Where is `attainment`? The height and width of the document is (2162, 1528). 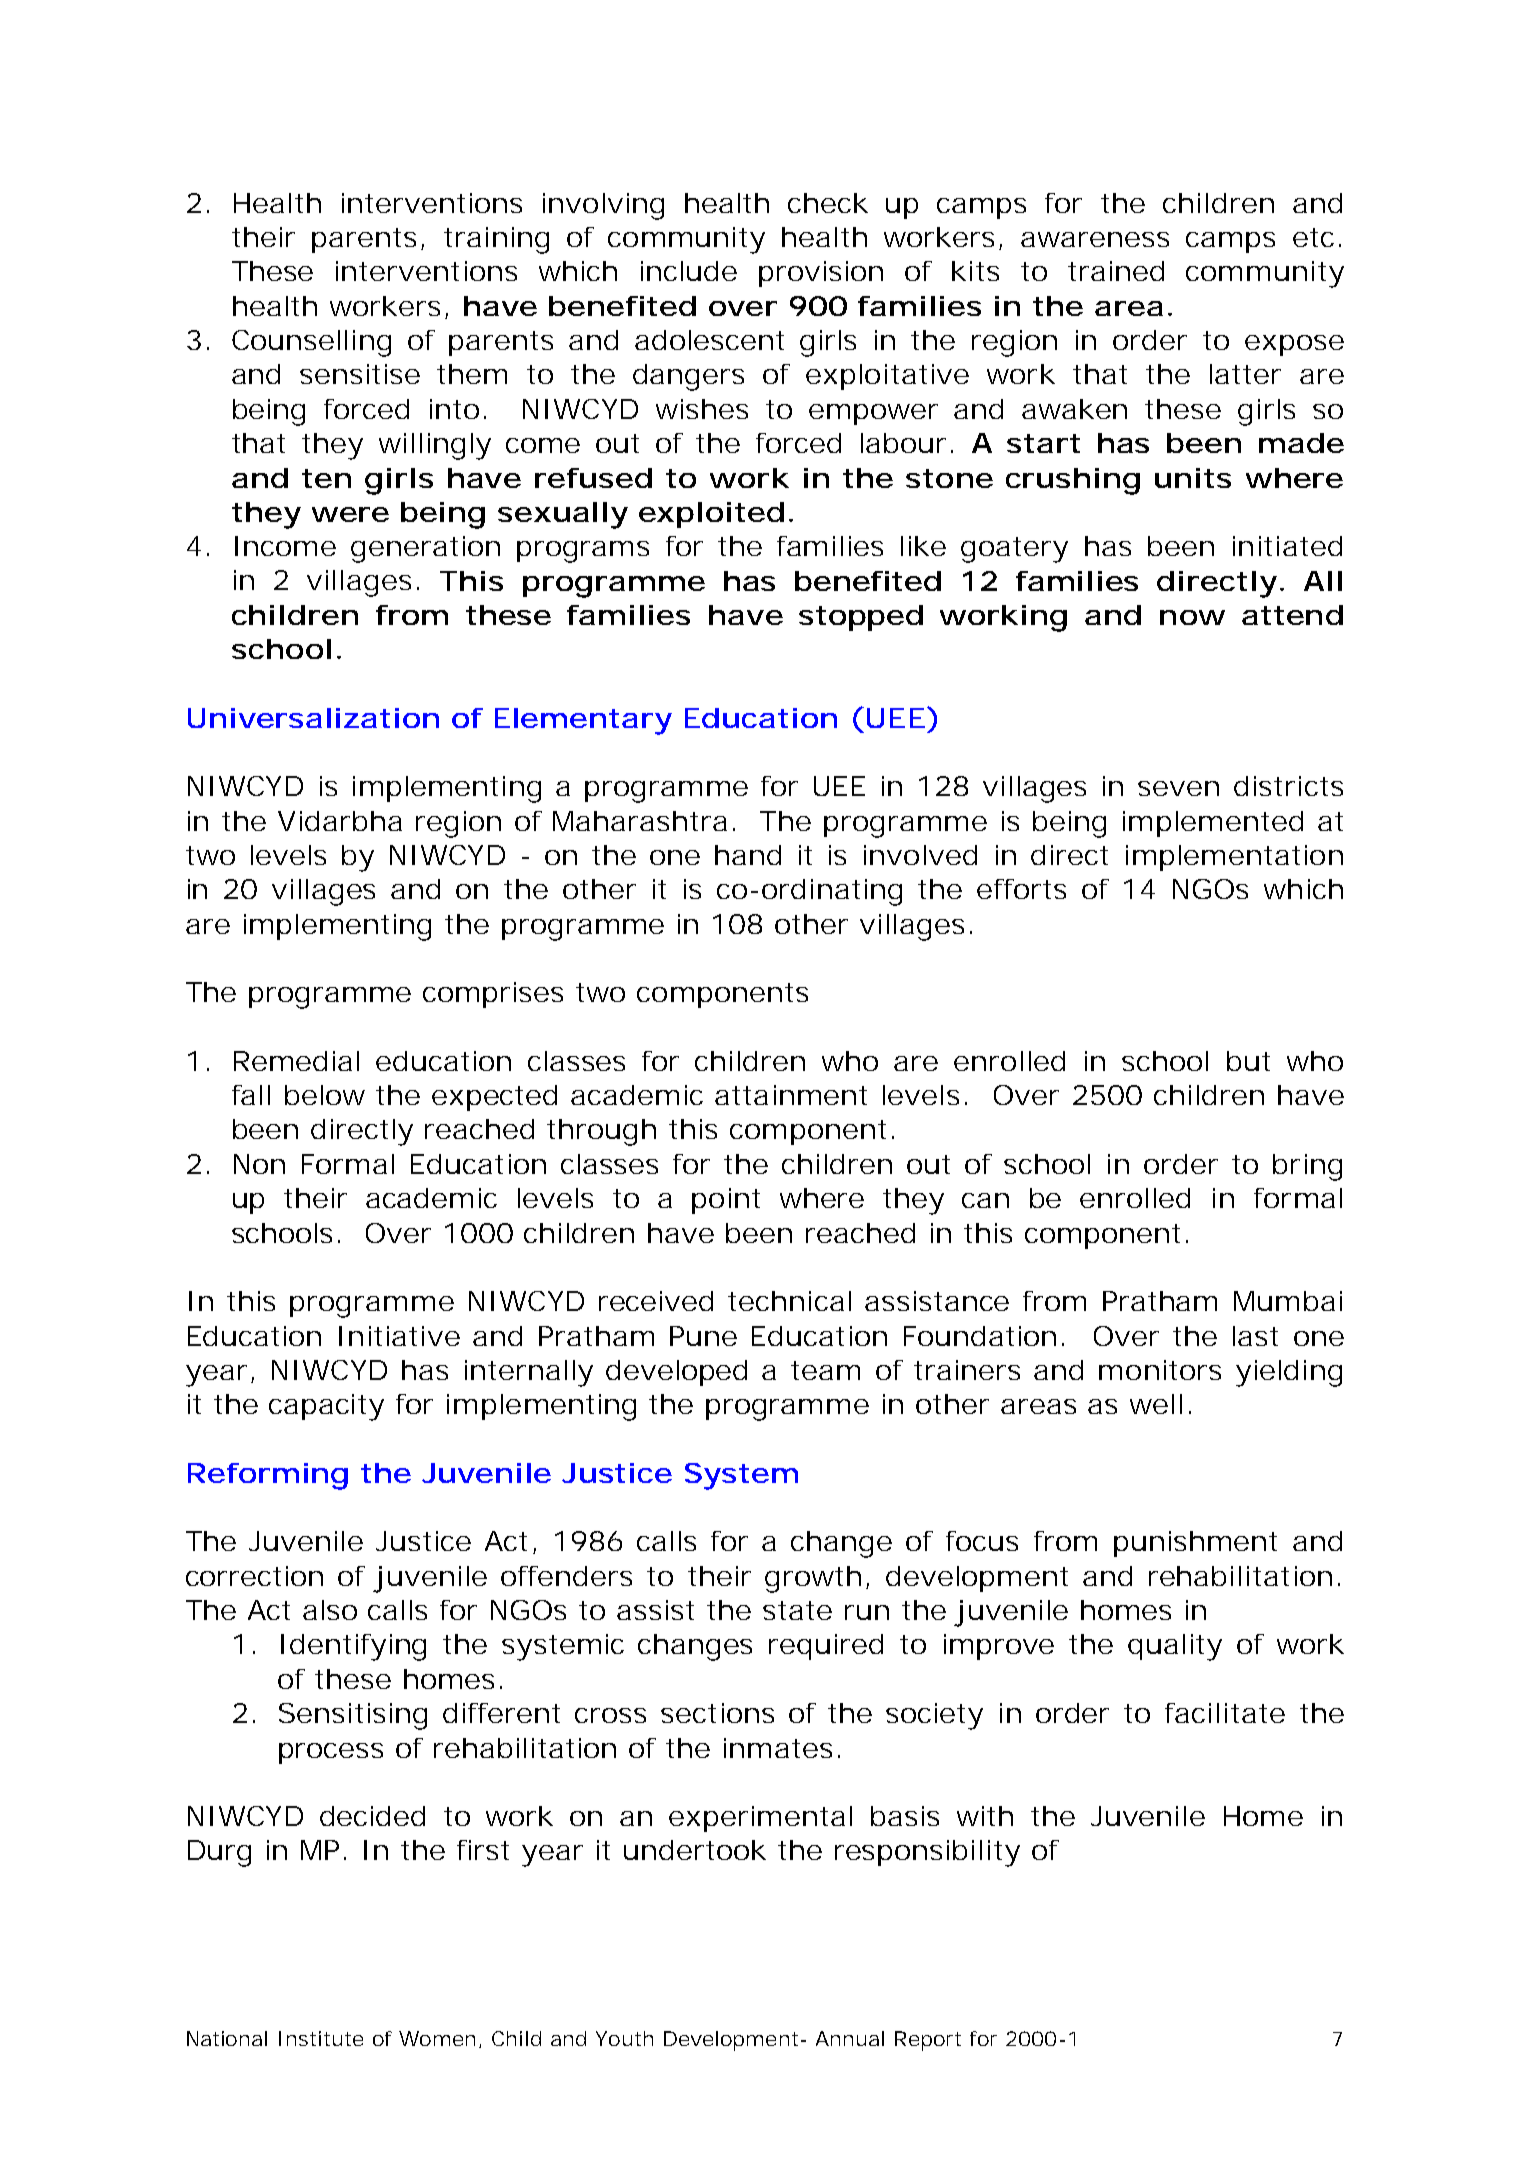 attainment is located at coordinates (791, 1095).
